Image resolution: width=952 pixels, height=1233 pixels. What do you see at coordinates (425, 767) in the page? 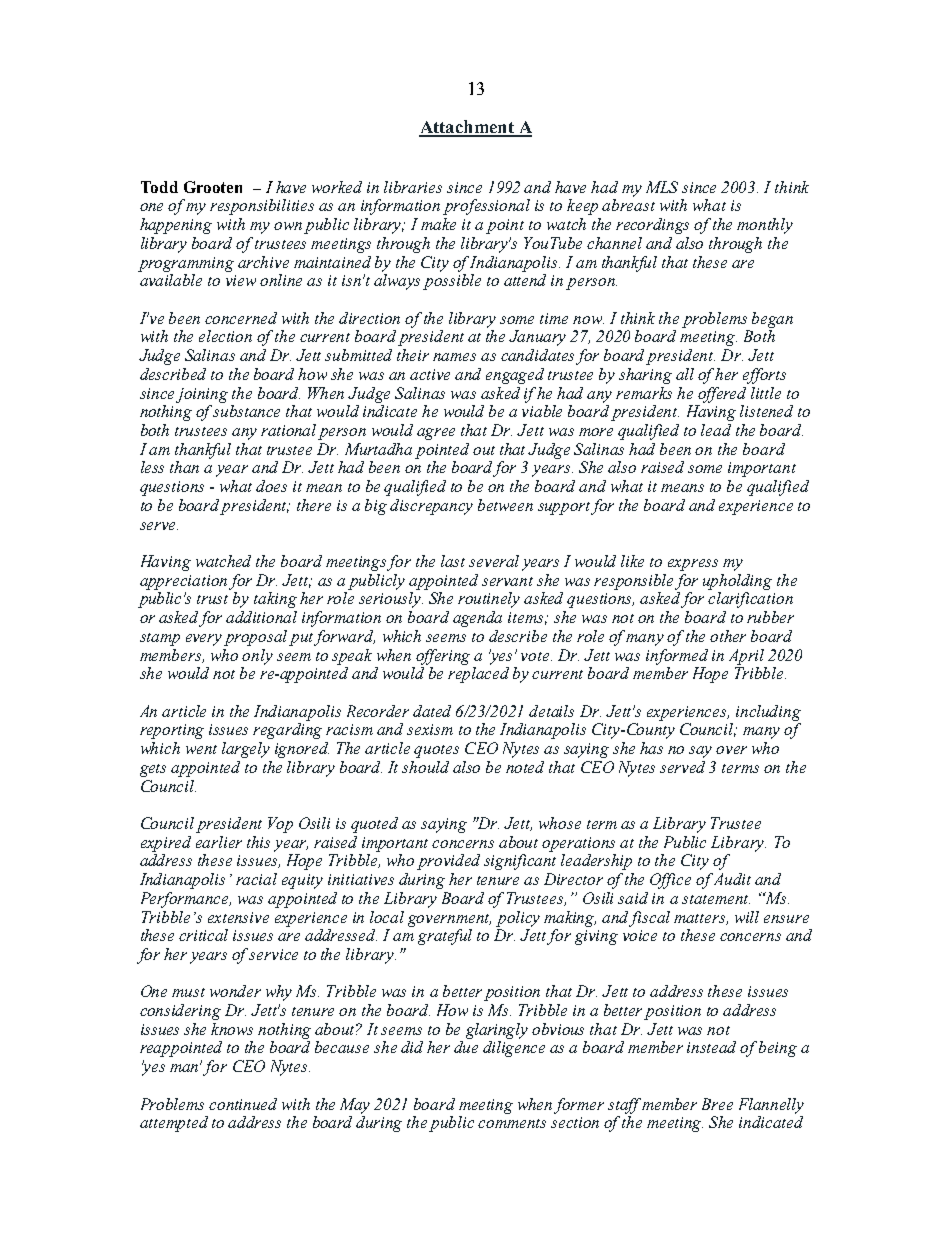
I see `should` at bounding box center [425, 767].
